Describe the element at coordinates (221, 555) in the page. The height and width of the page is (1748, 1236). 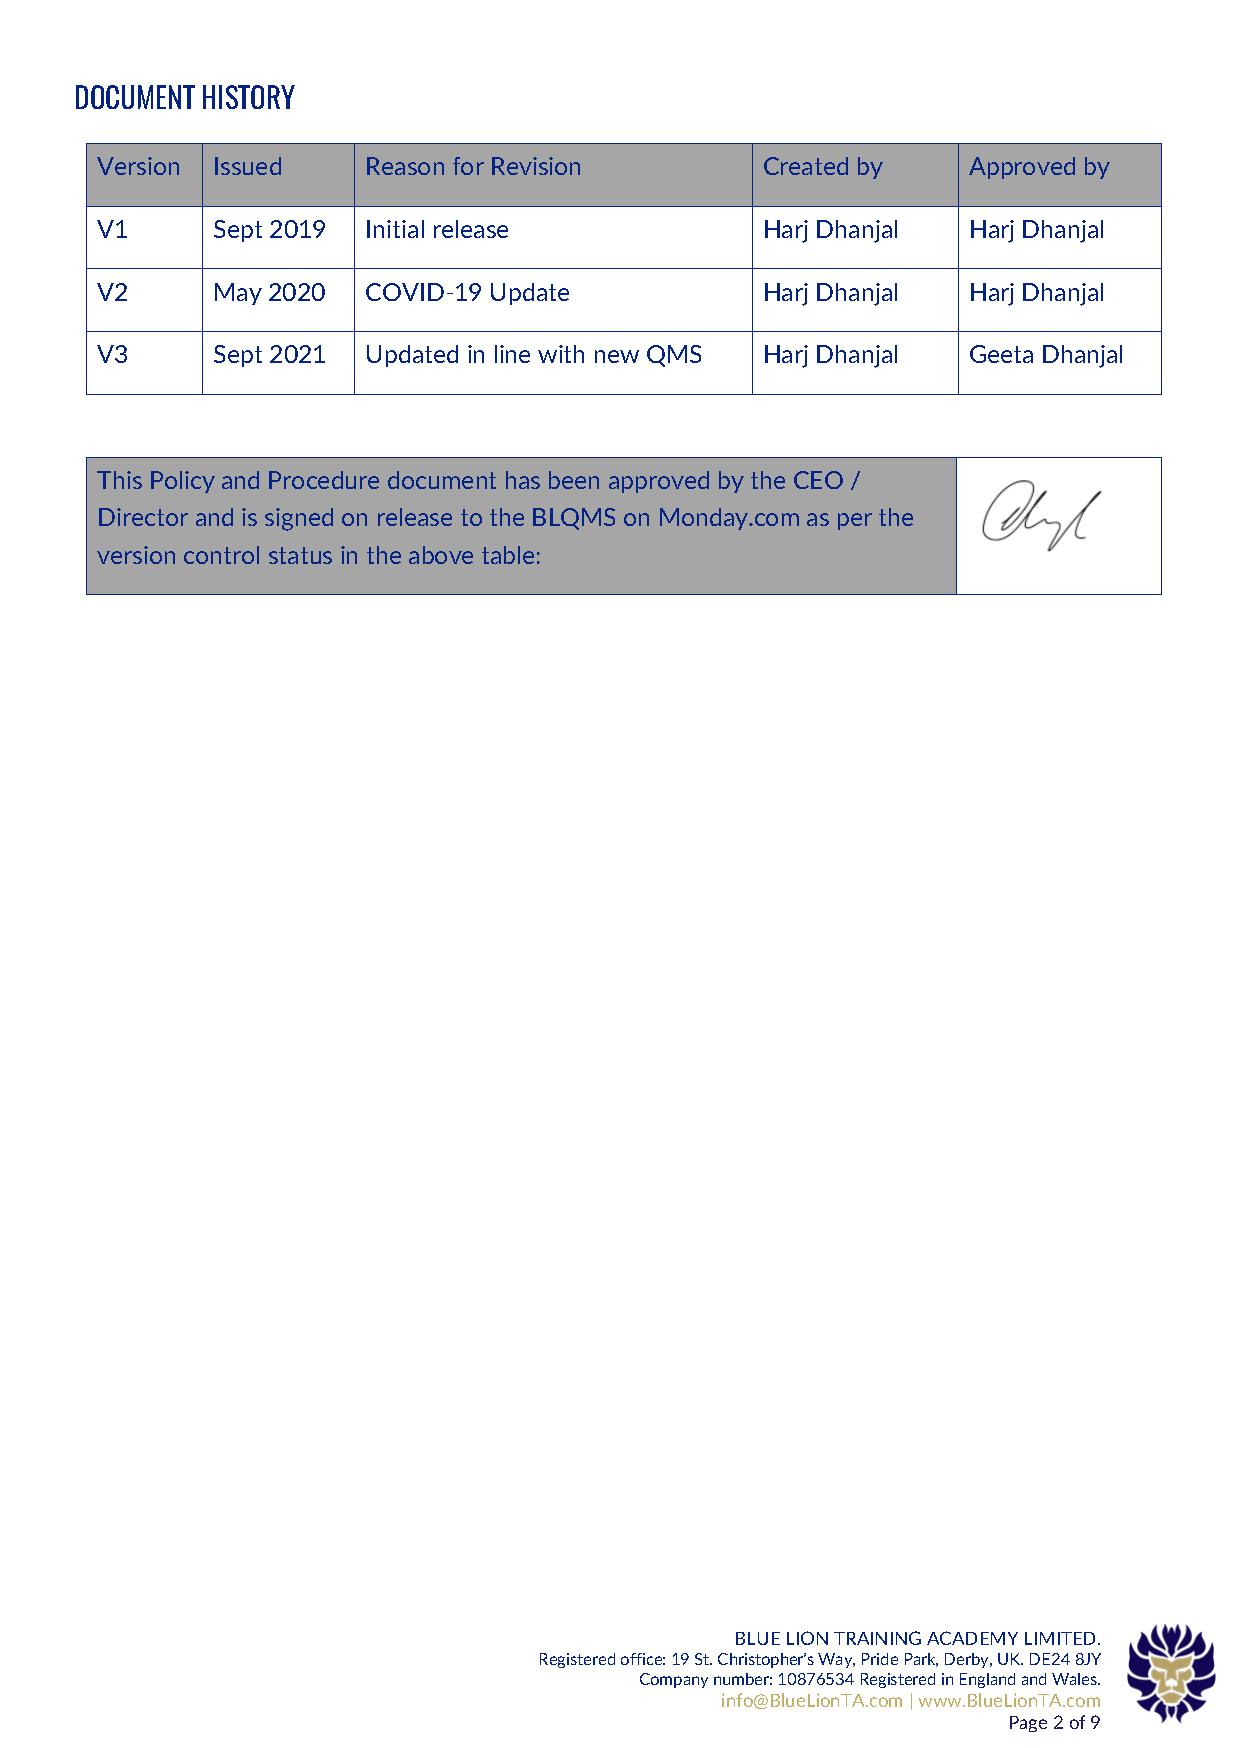
I see `control` at that location.
